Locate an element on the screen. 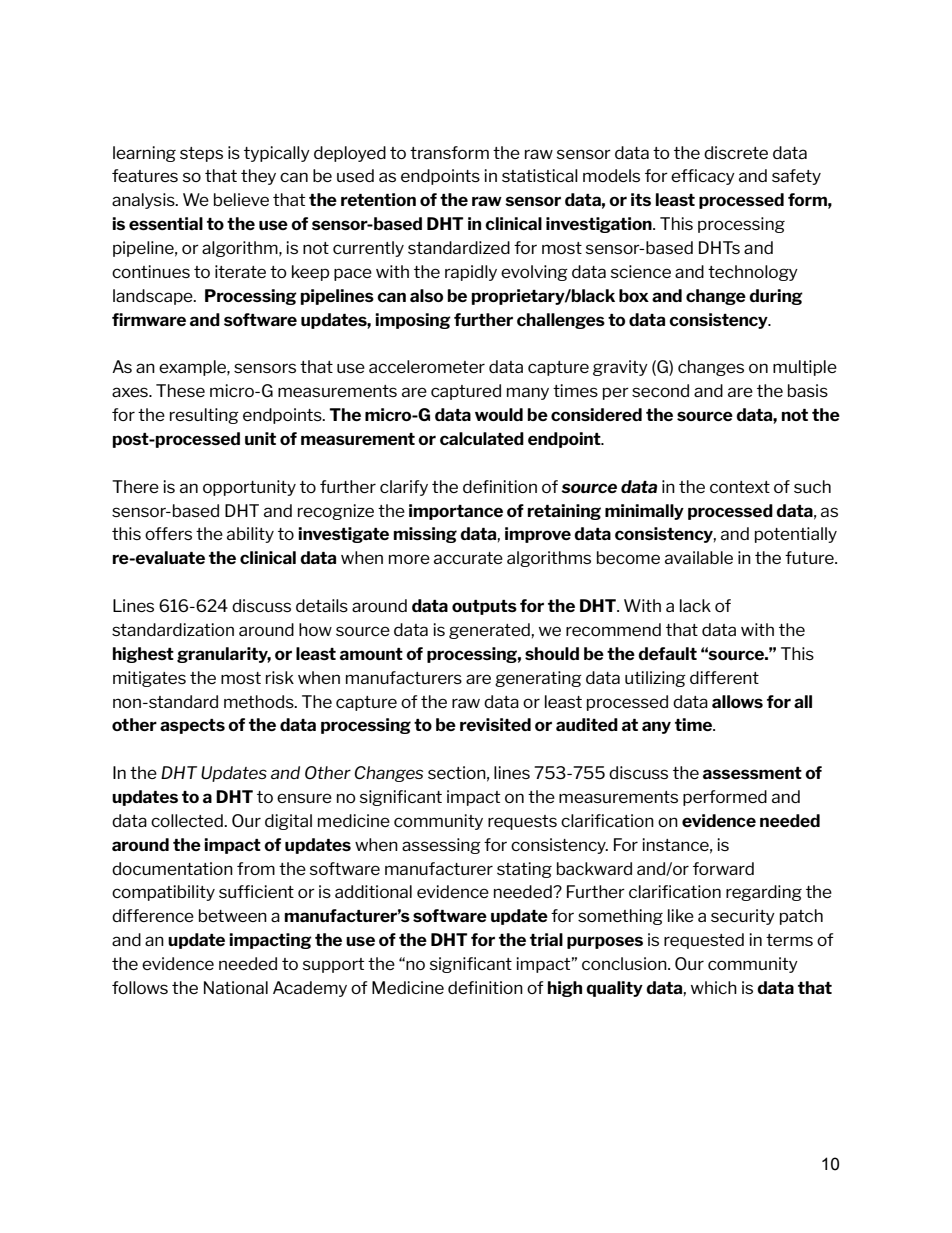  efficacy is located at coordinates (703, 177).
